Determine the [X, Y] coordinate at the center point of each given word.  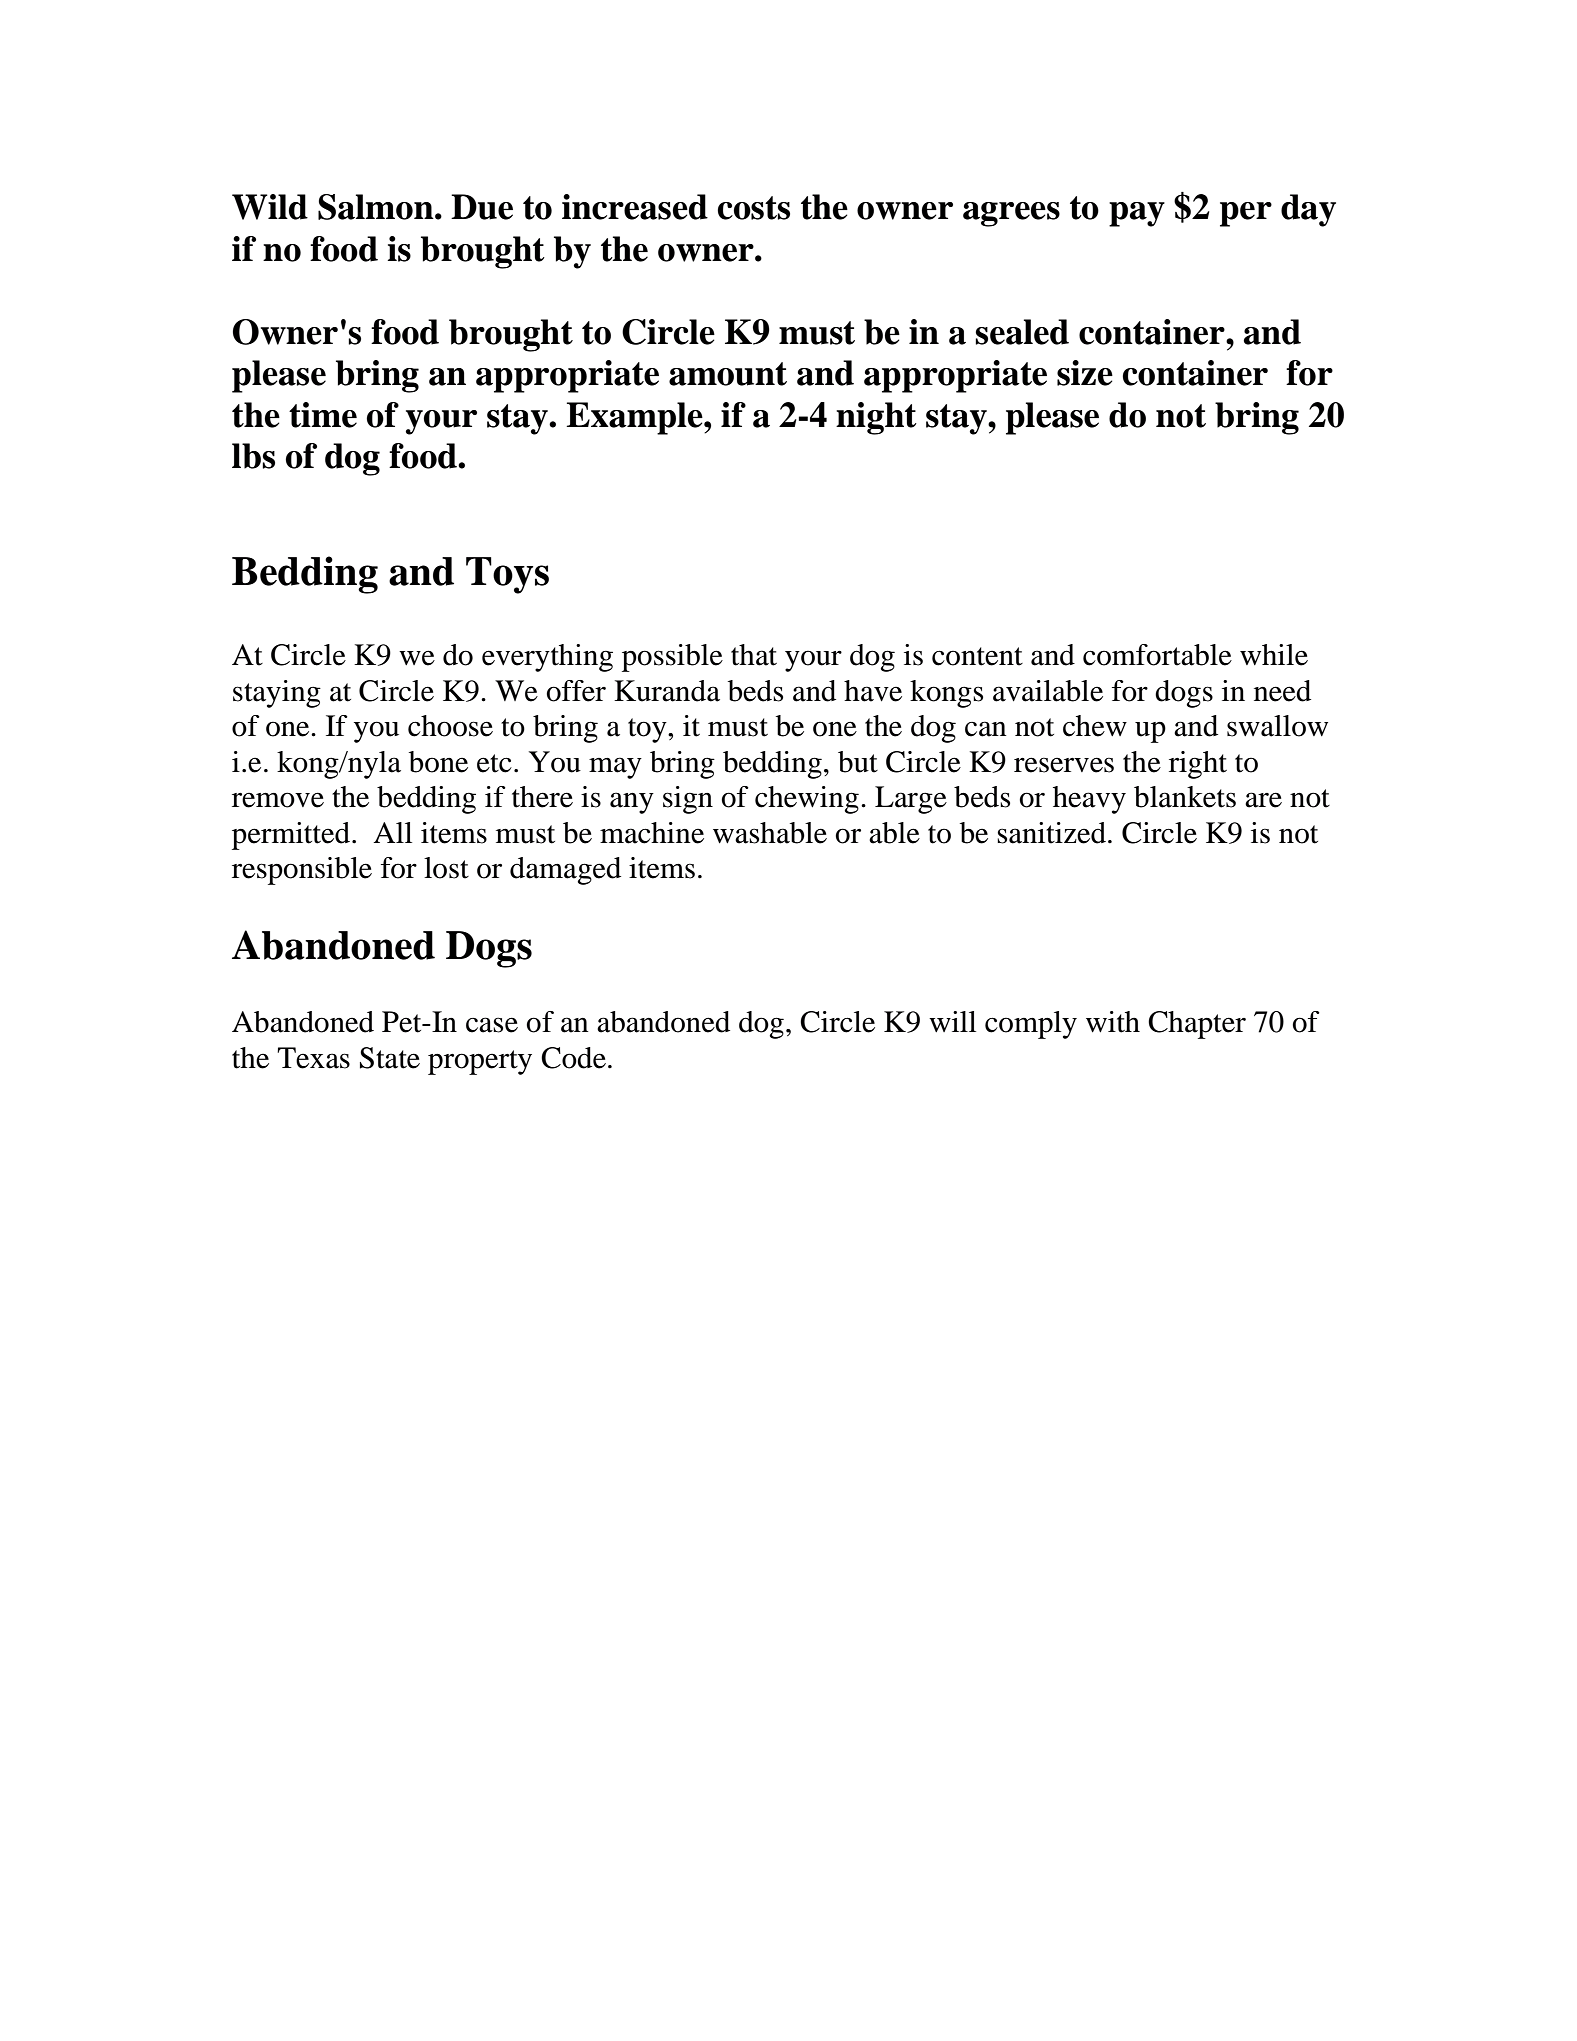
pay [1137, 214]
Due [482, 207]
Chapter [1197, 1025]
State [390, 1058]
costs [753, 208]
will [952, 1021]
